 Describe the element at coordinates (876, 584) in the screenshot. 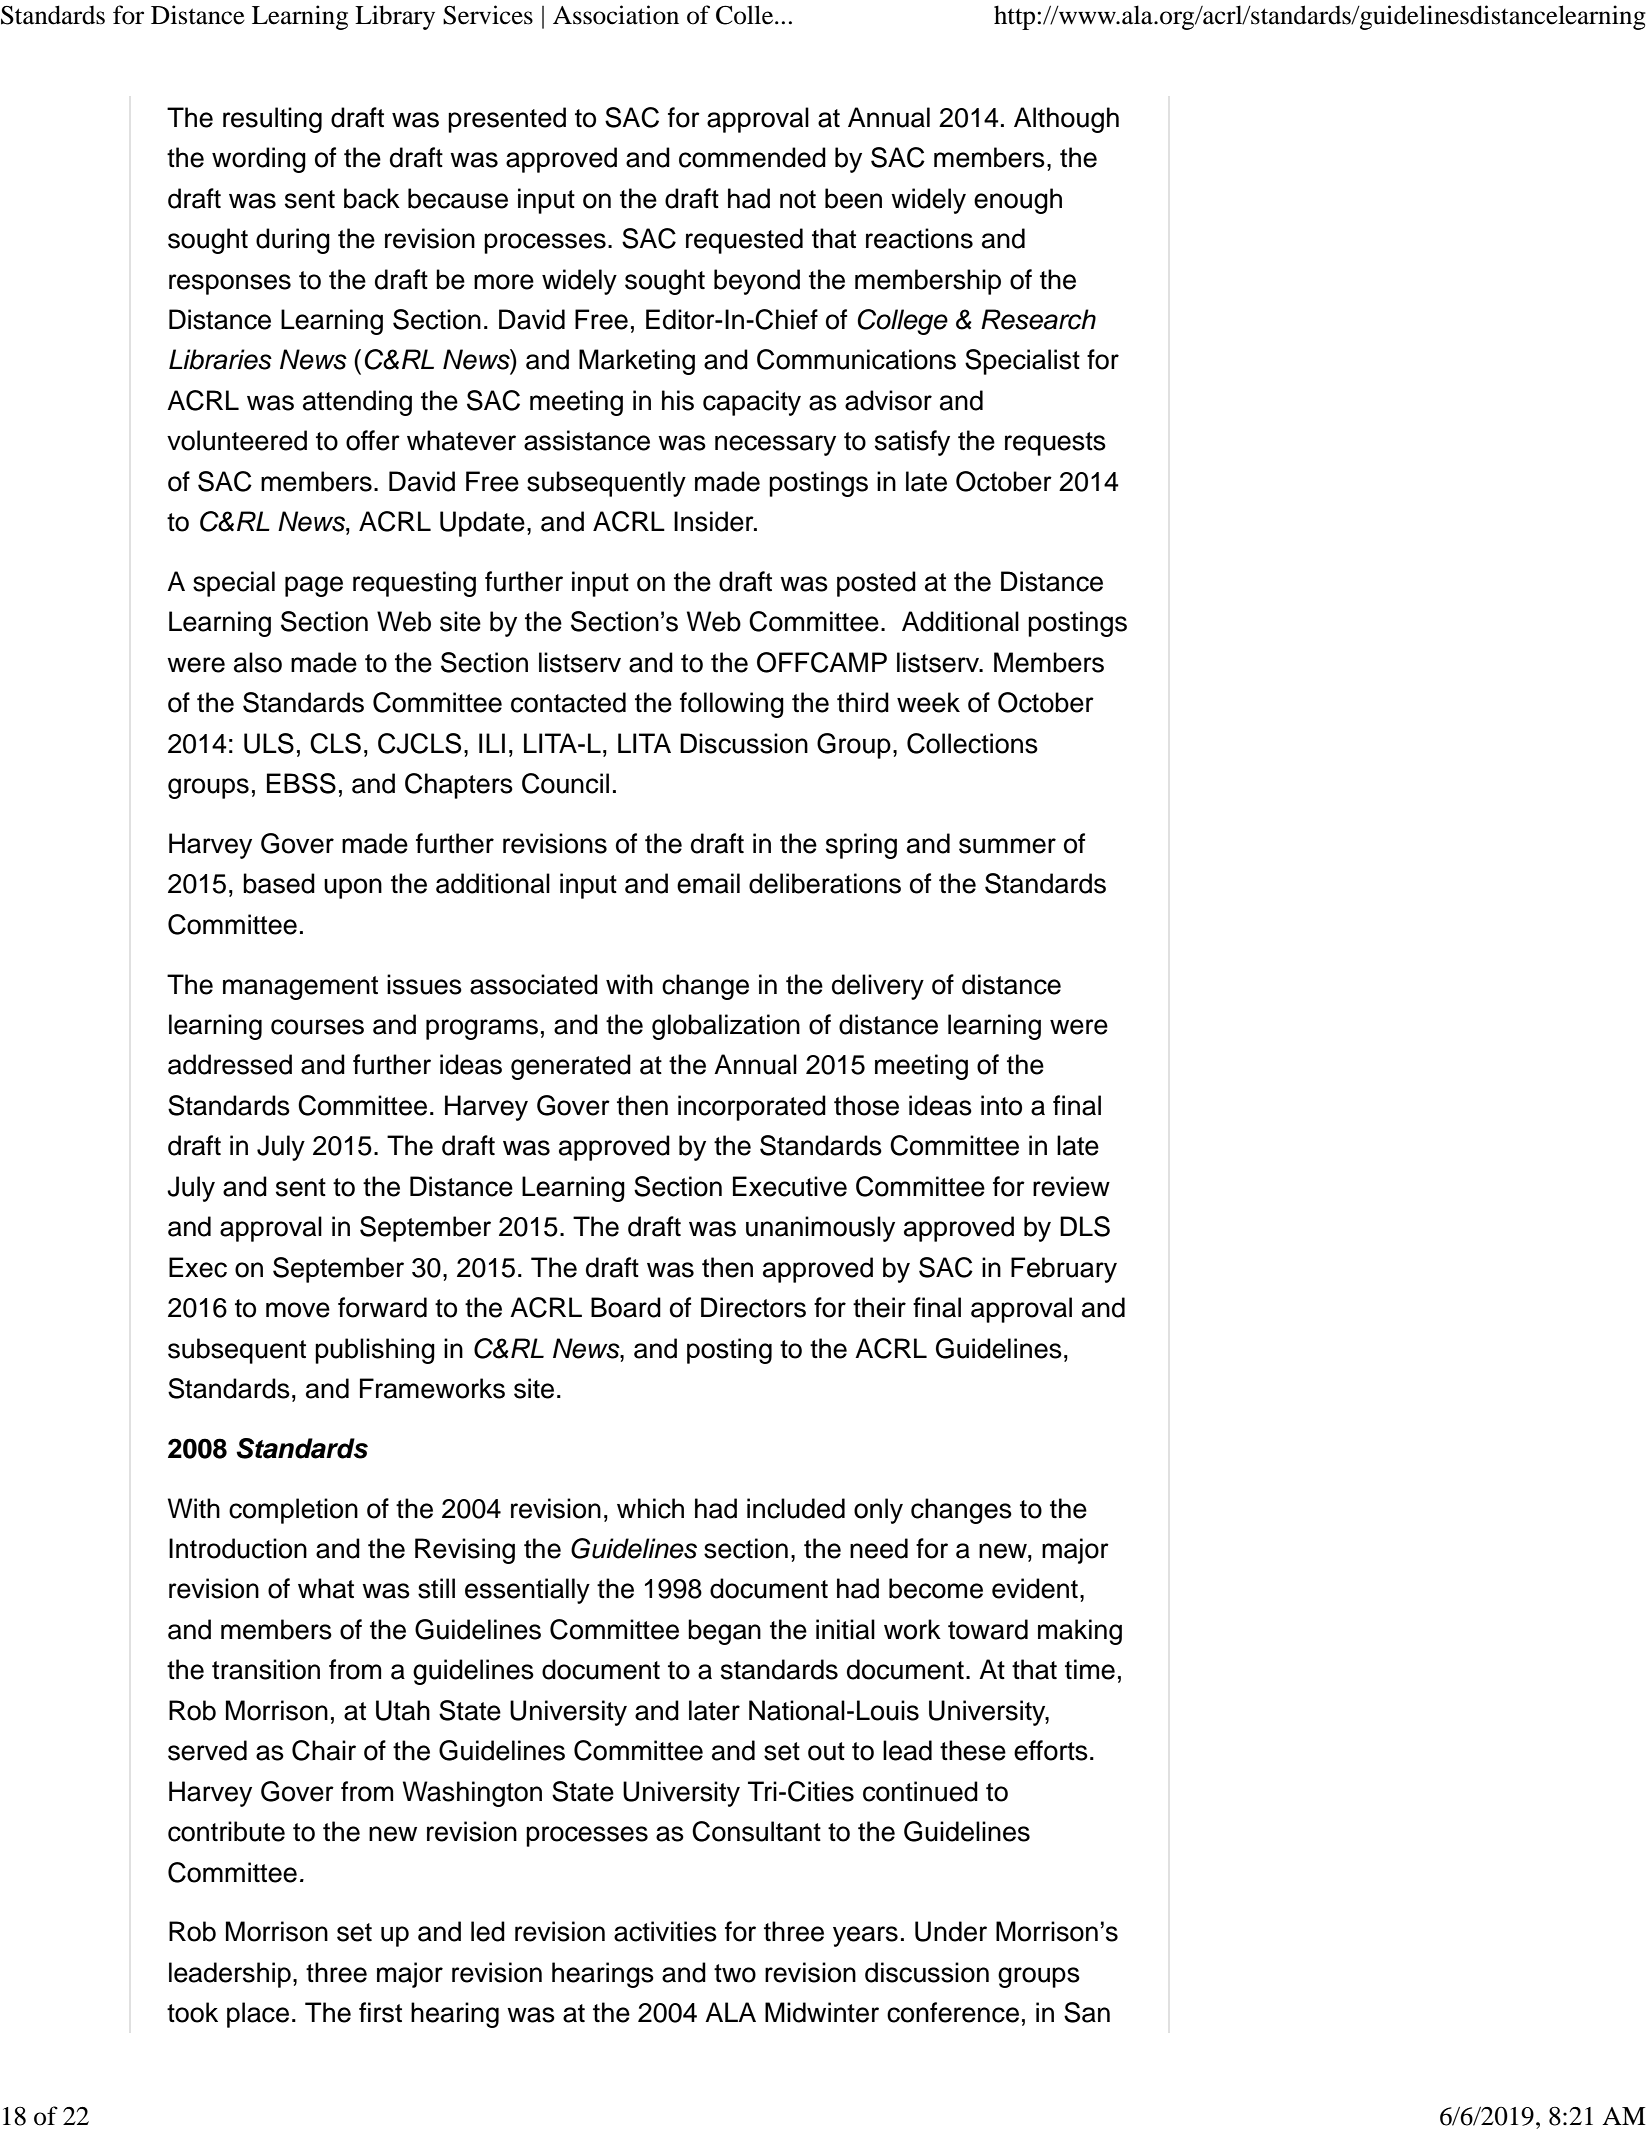

I see `posted` at that location.
